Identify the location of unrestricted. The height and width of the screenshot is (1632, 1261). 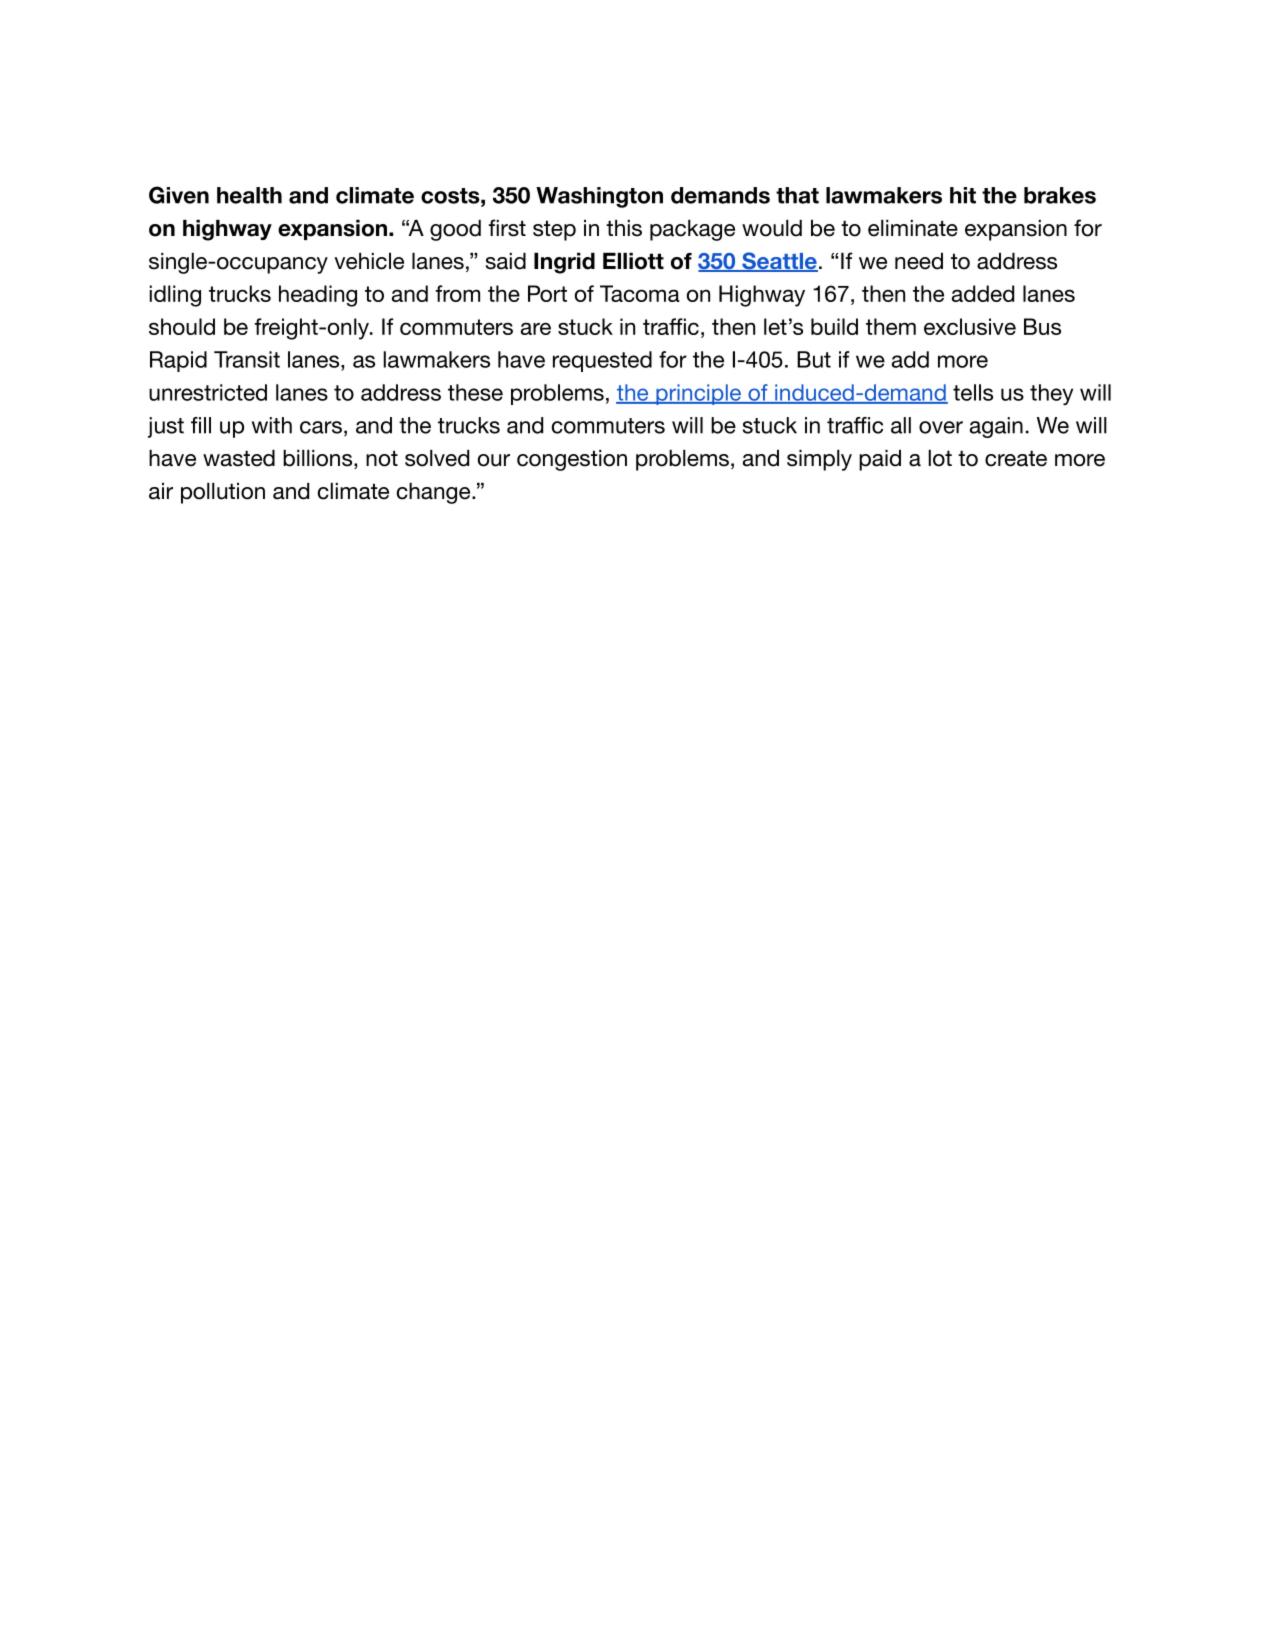
(208, 392).
